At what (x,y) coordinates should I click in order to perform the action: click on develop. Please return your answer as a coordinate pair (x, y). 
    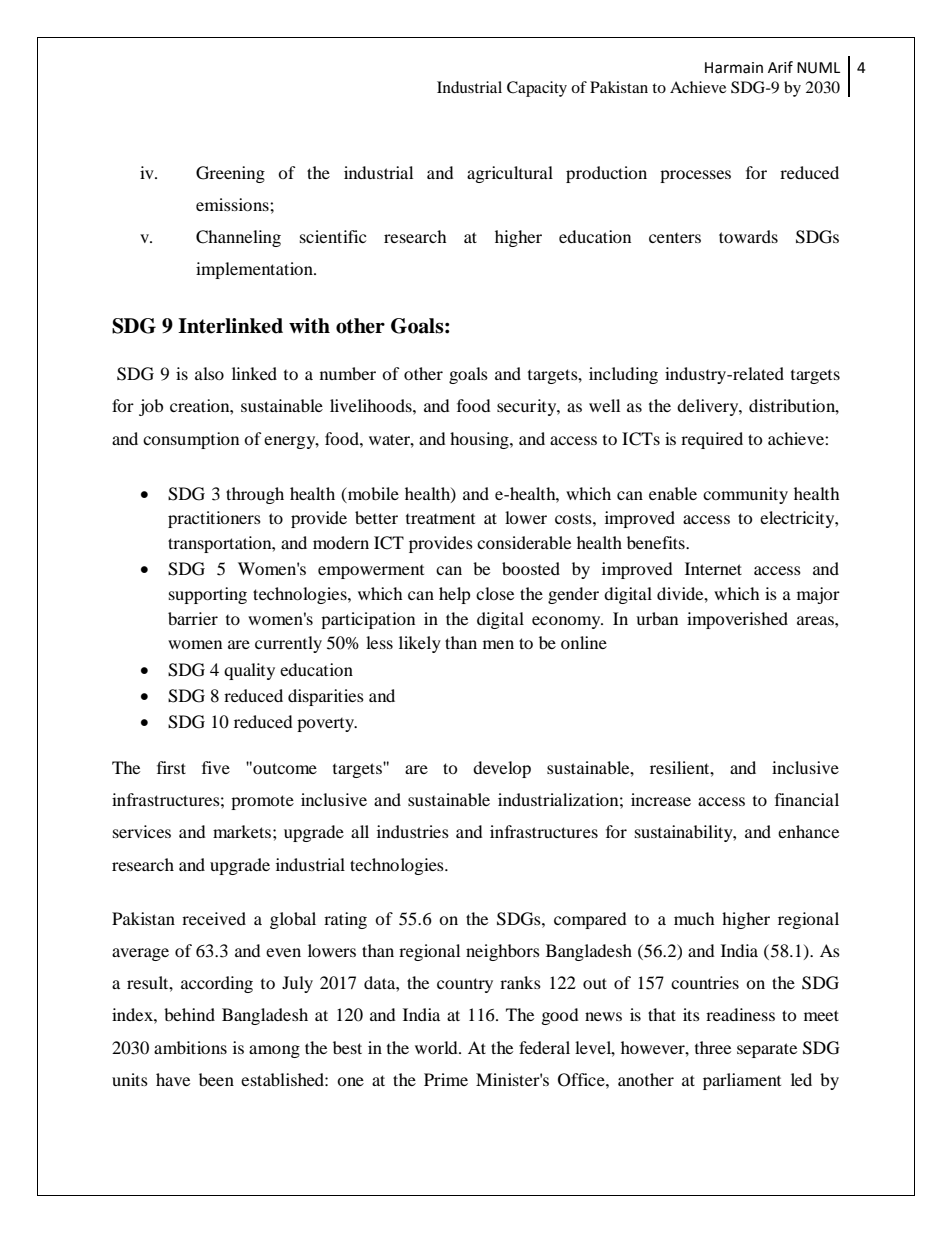
    Looking at the image, I should click on (502, 769).
